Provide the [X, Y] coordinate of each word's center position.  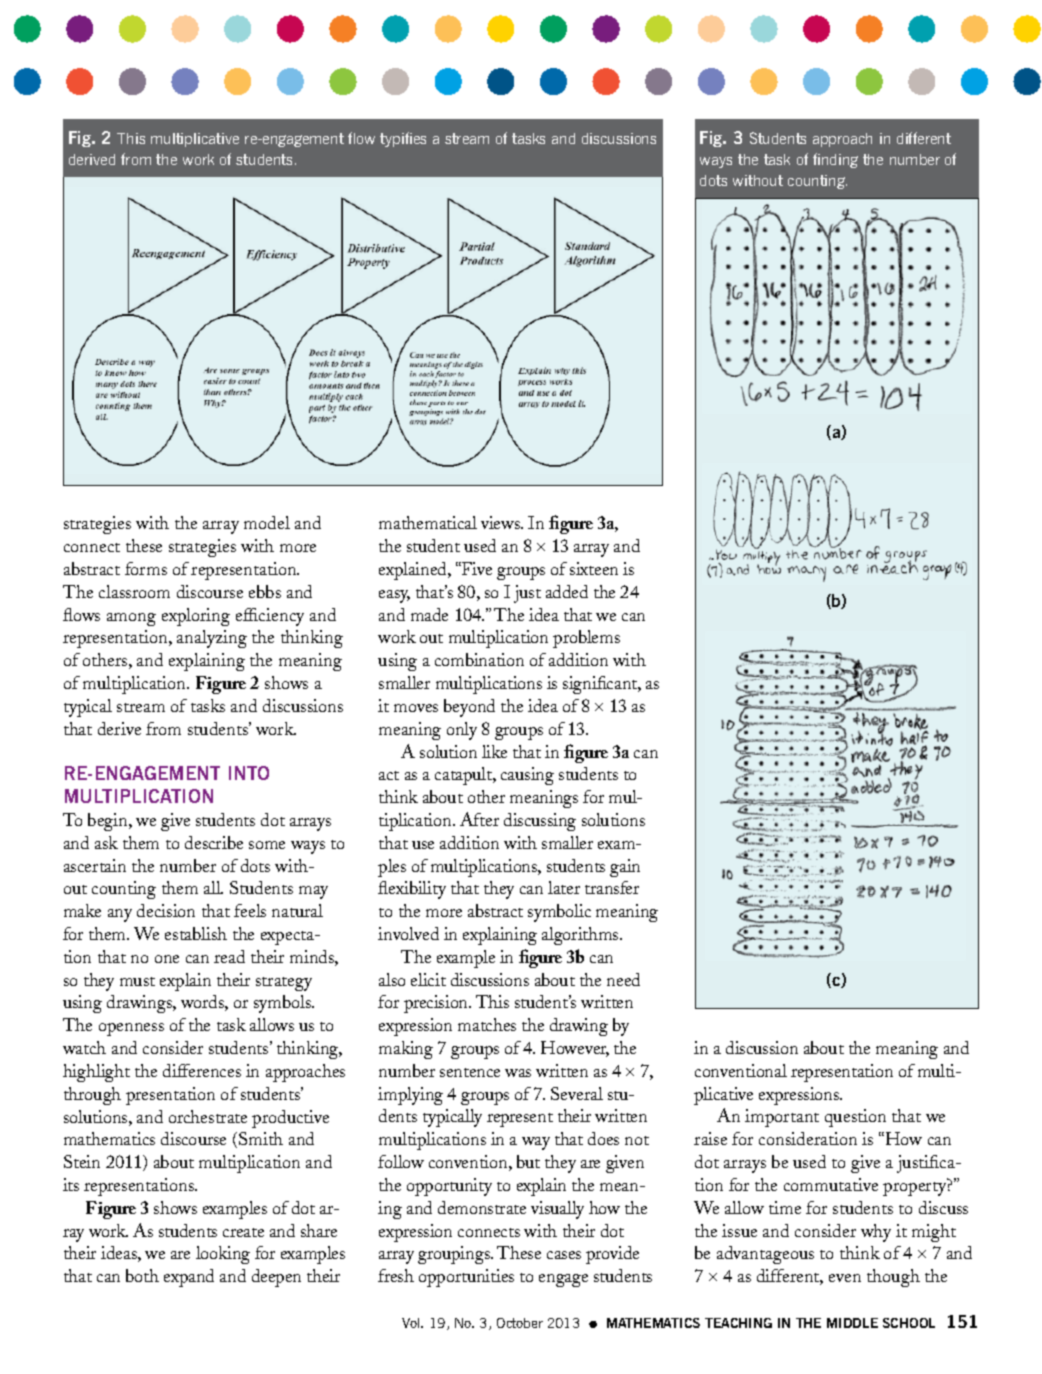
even [845, 1278]
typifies [403, 139]
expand [189, 1278]
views [502, 522]
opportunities [466, 1278]
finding [835, 160]
